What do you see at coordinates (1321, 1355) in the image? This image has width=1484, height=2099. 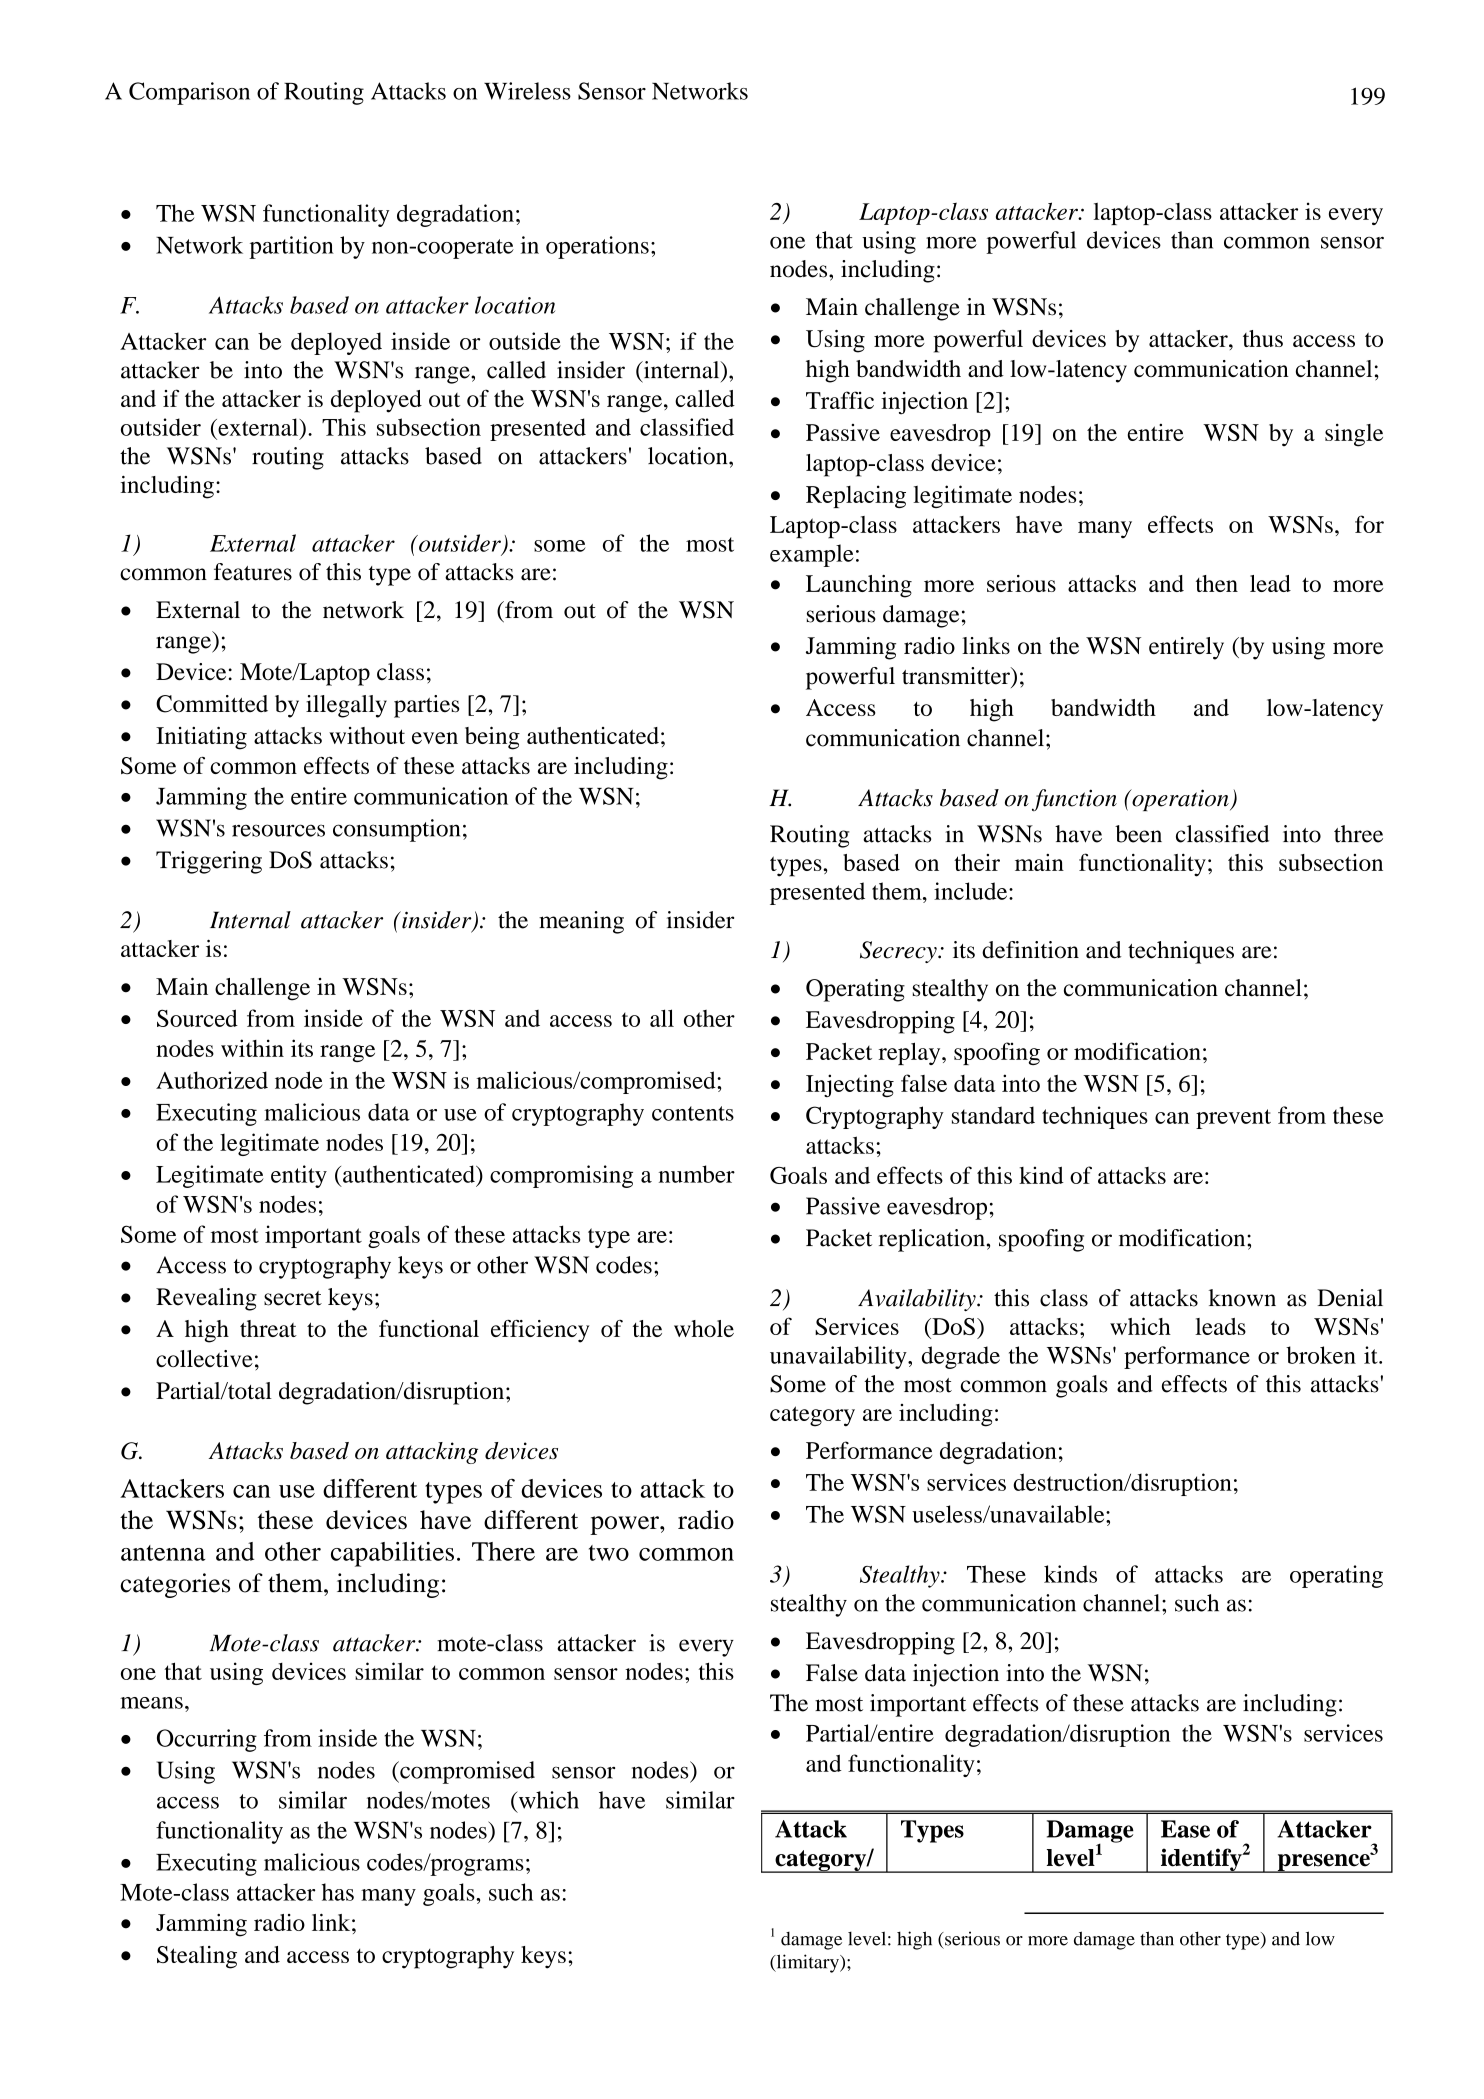 I see `broken` at bounding box center [1321, 1355].
